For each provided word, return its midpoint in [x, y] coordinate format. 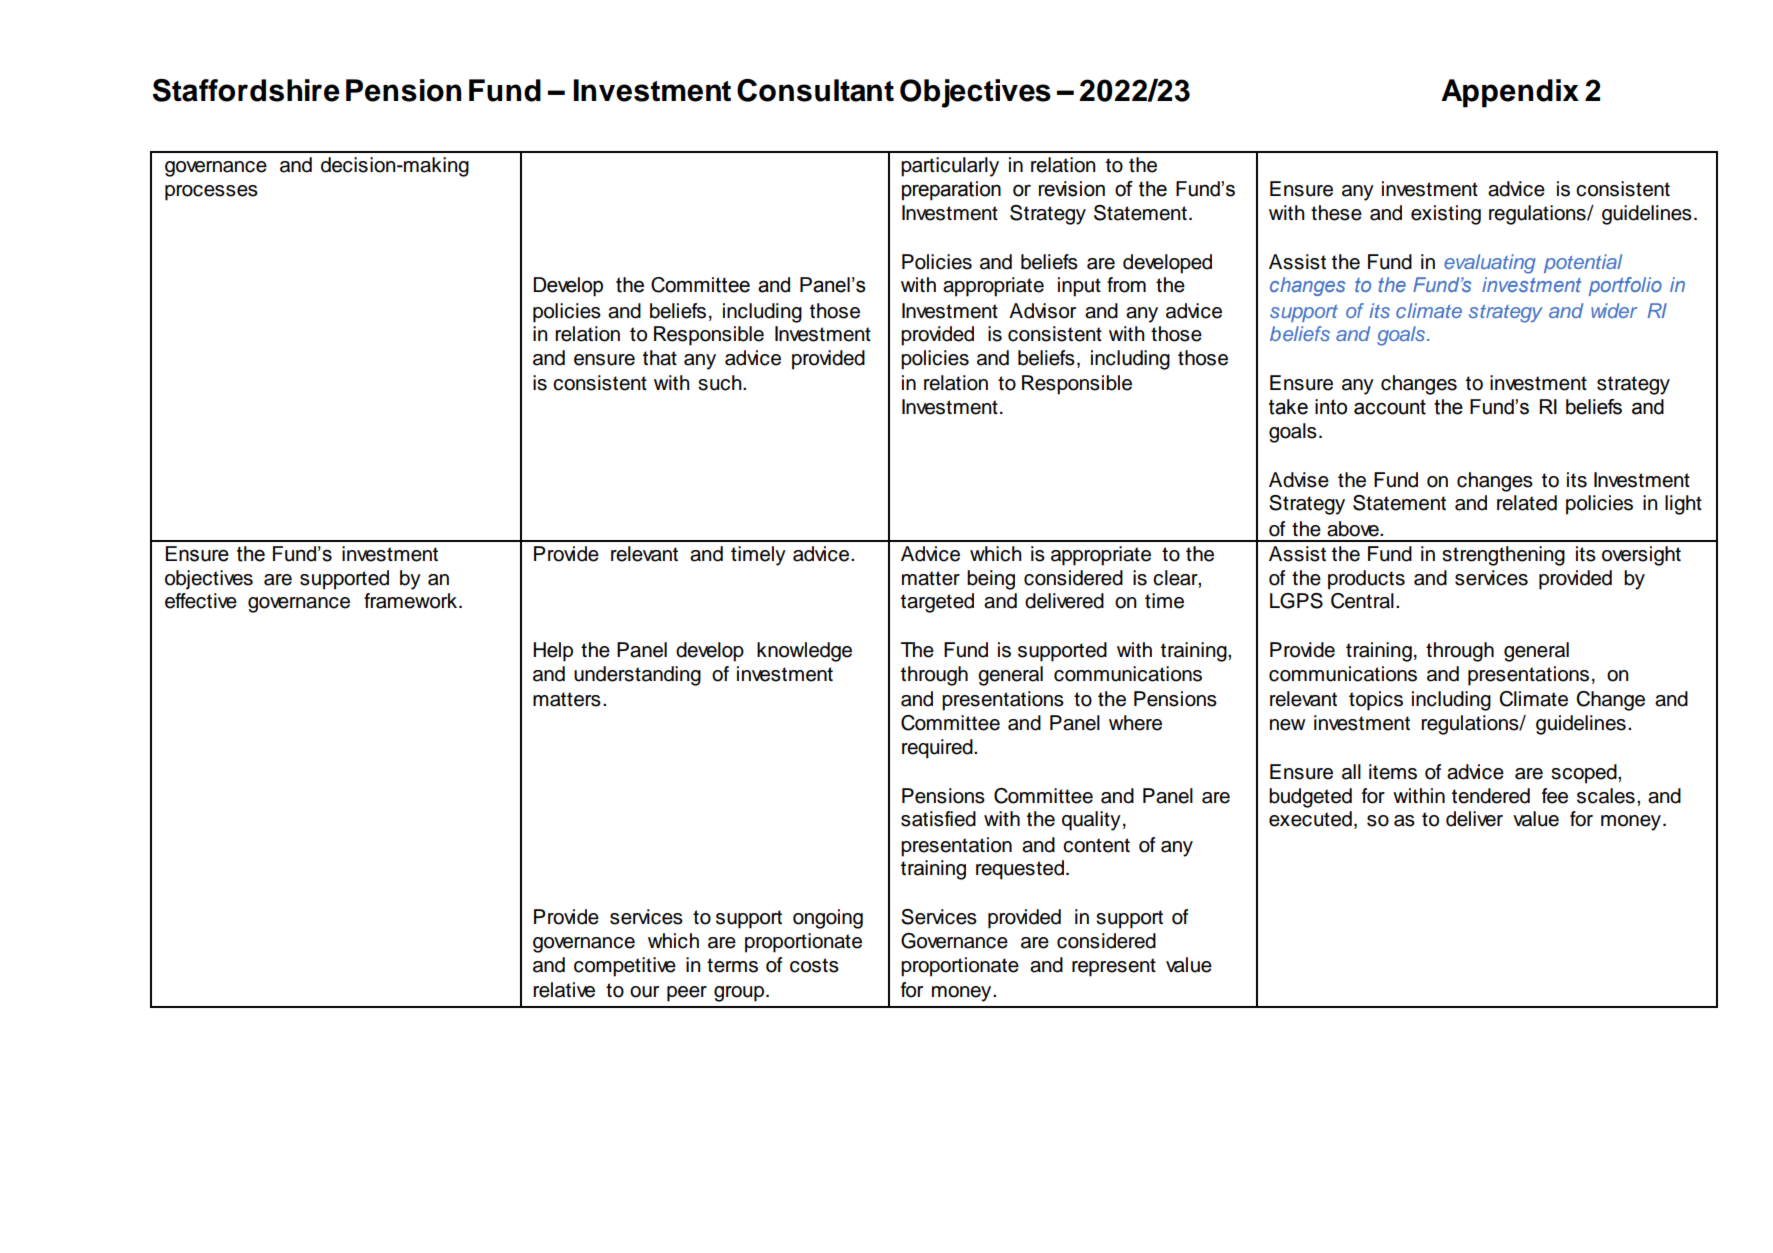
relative [564, 990]
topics [1376, 701]
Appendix [1510, 93]
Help [553, 652]
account [1390, 407]
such [721, 383]
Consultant [815, 90]
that [660, 358]
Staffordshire [246, 90]
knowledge [804, 652]
